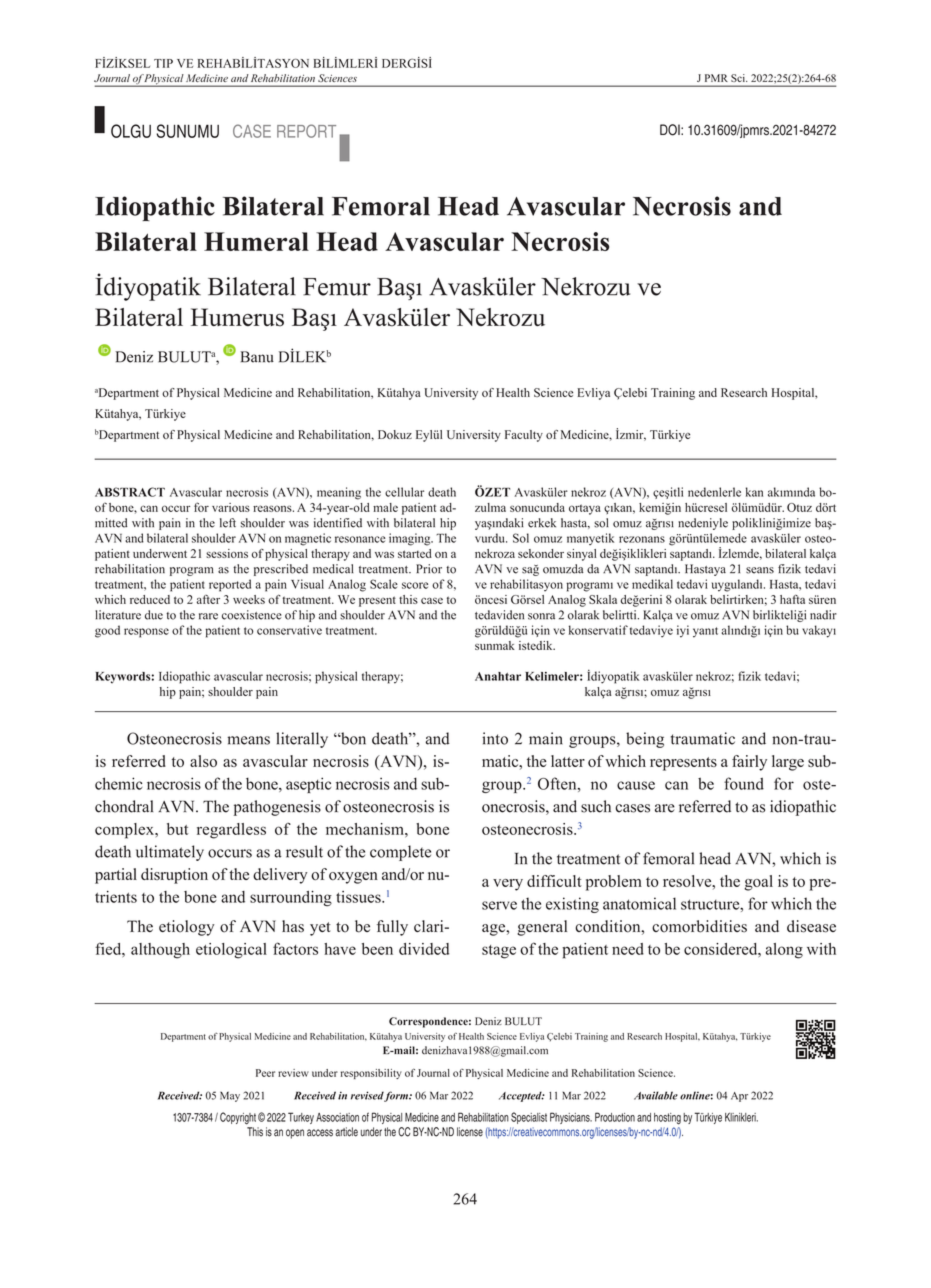  Describe the element at coordinates (792, 599) in the screenshot. I see `hafta` at that location.
